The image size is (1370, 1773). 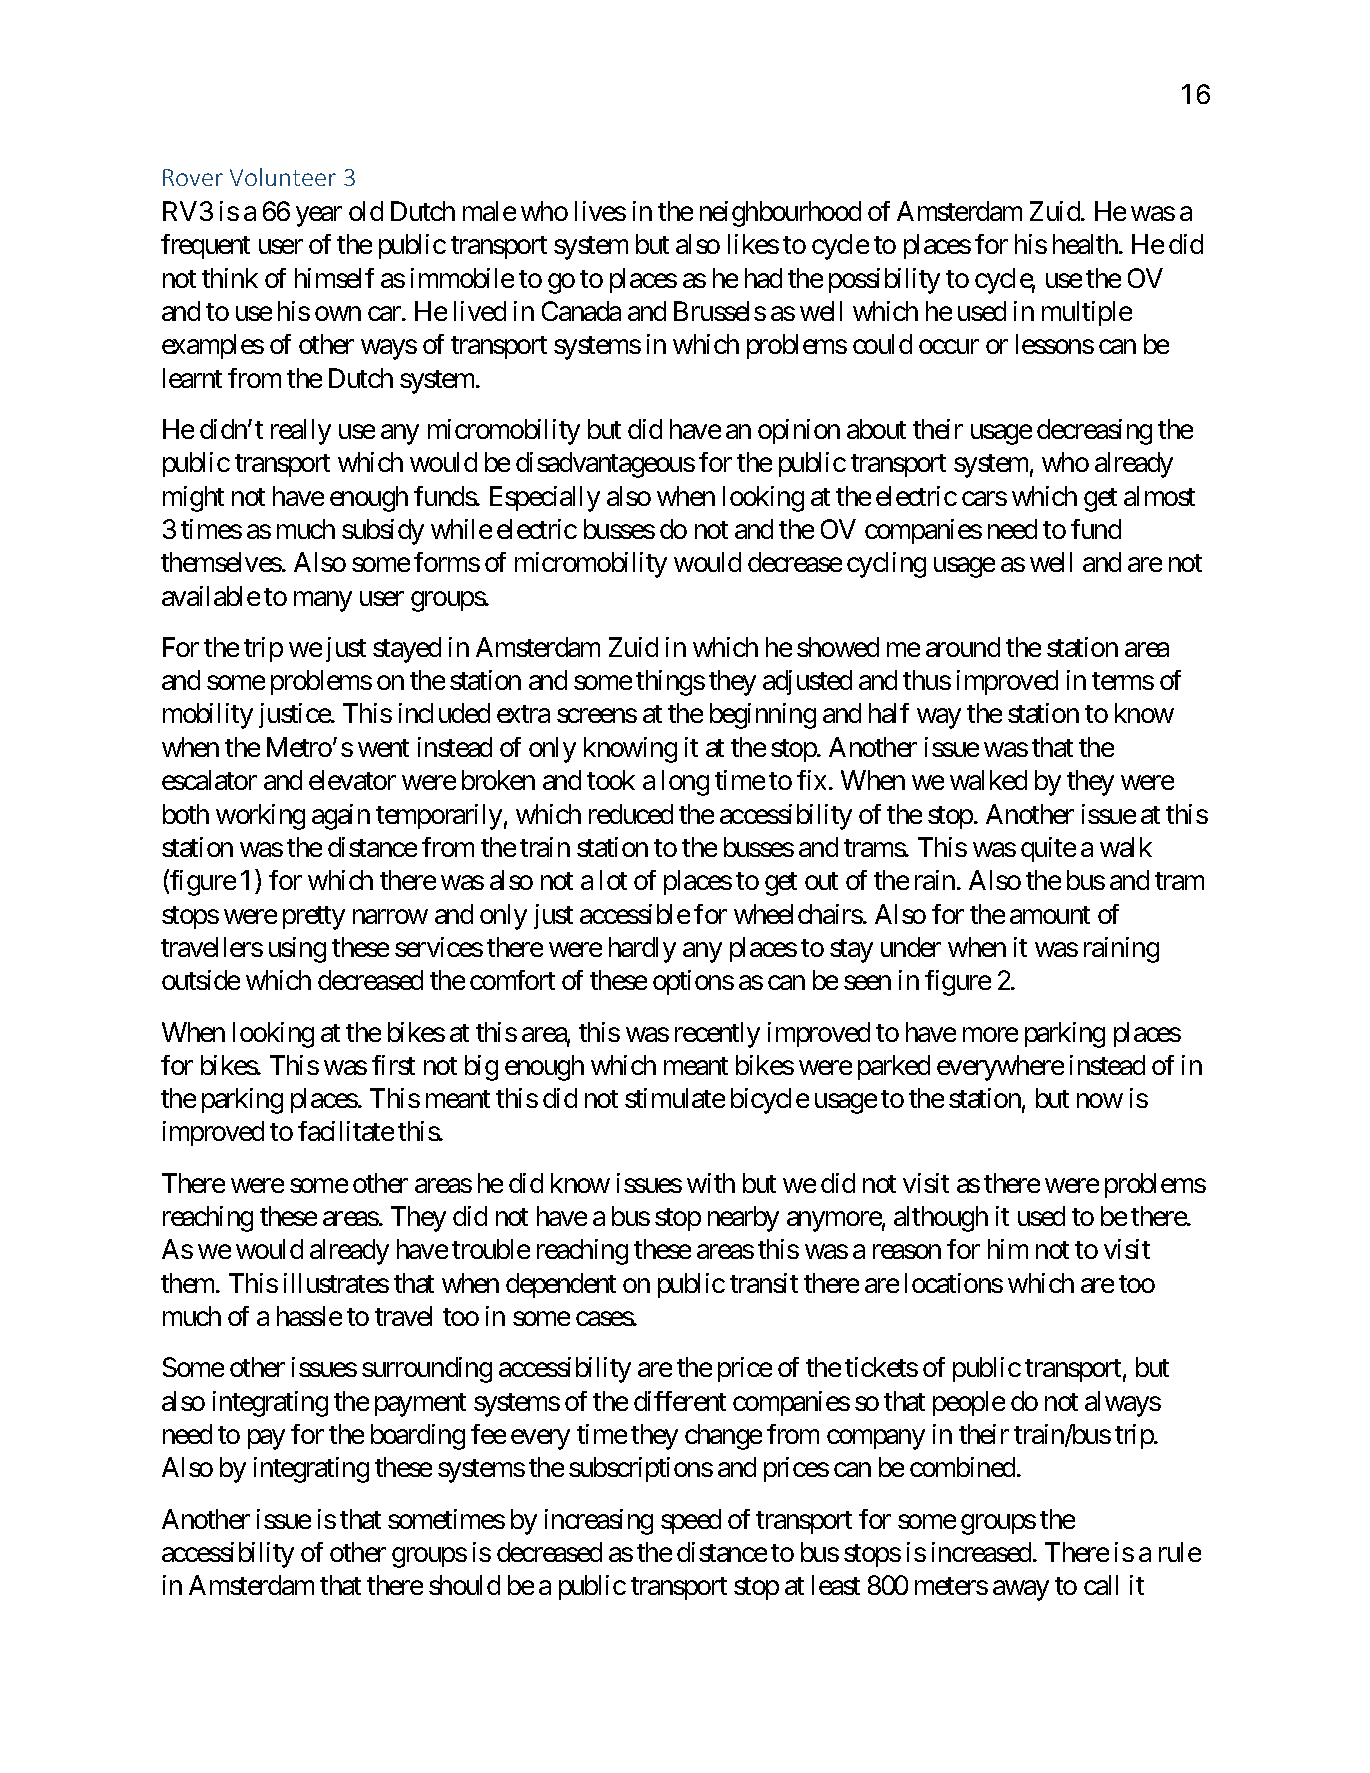 I want to click on Especially, so click(x=545, y=499).
